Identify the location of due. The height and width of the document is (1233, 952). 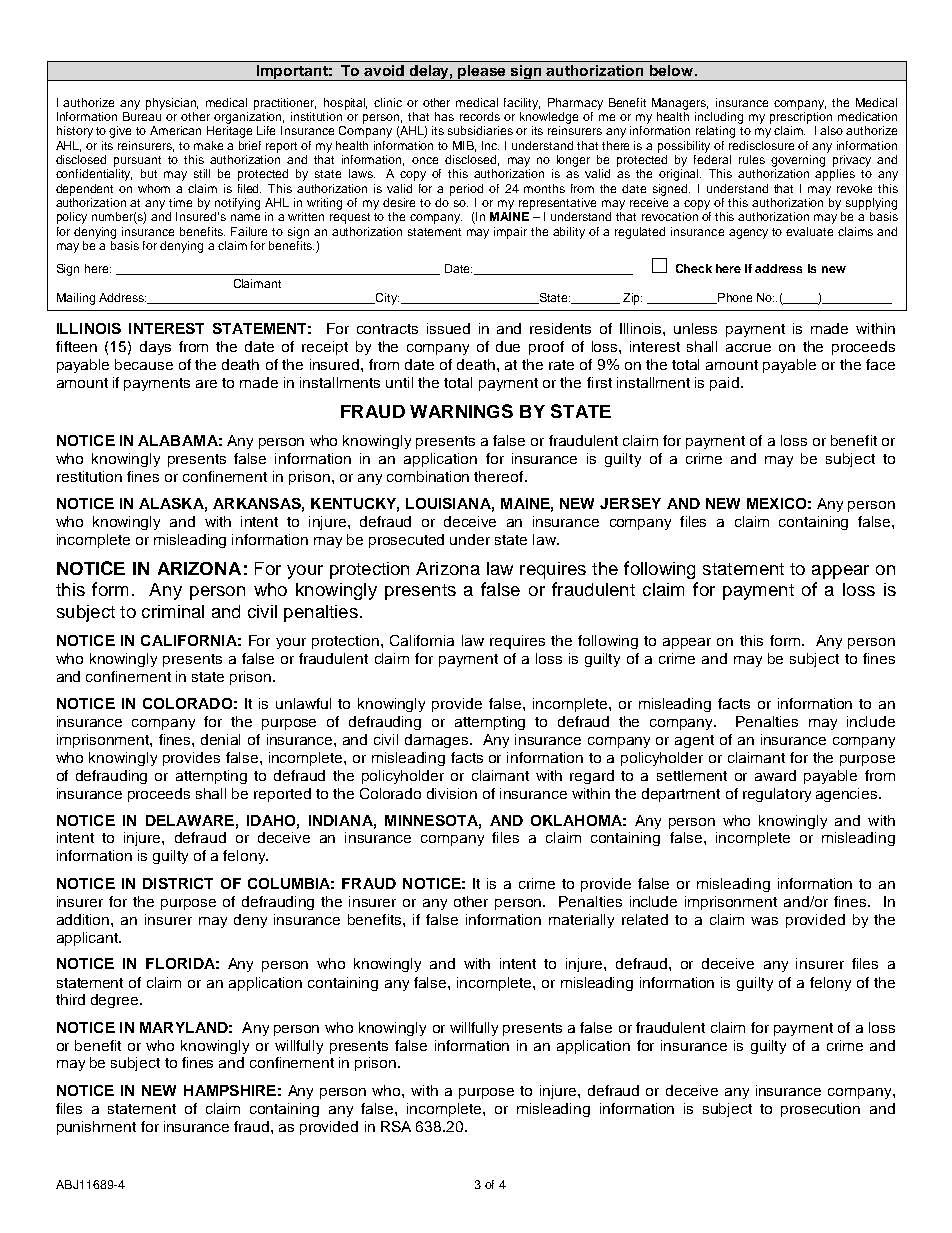
(508, 346).
